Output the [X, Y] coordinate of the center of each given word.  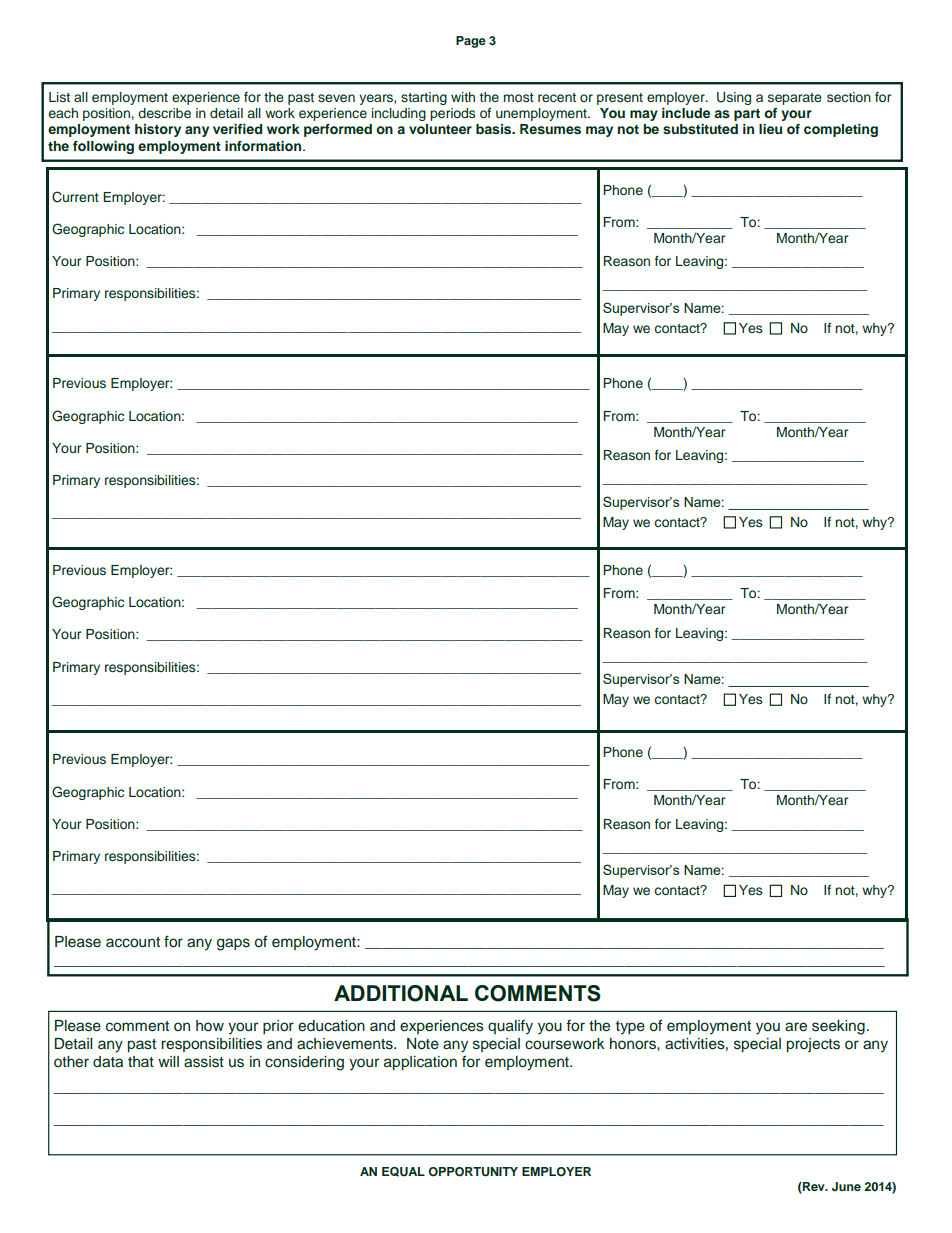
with [463, 97]
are [796, 1027]
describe [164, 113]
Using [734, 98]
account [133, 942]
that [141, 1061]
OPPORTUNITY [473, 1172]
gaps [233, 944]
